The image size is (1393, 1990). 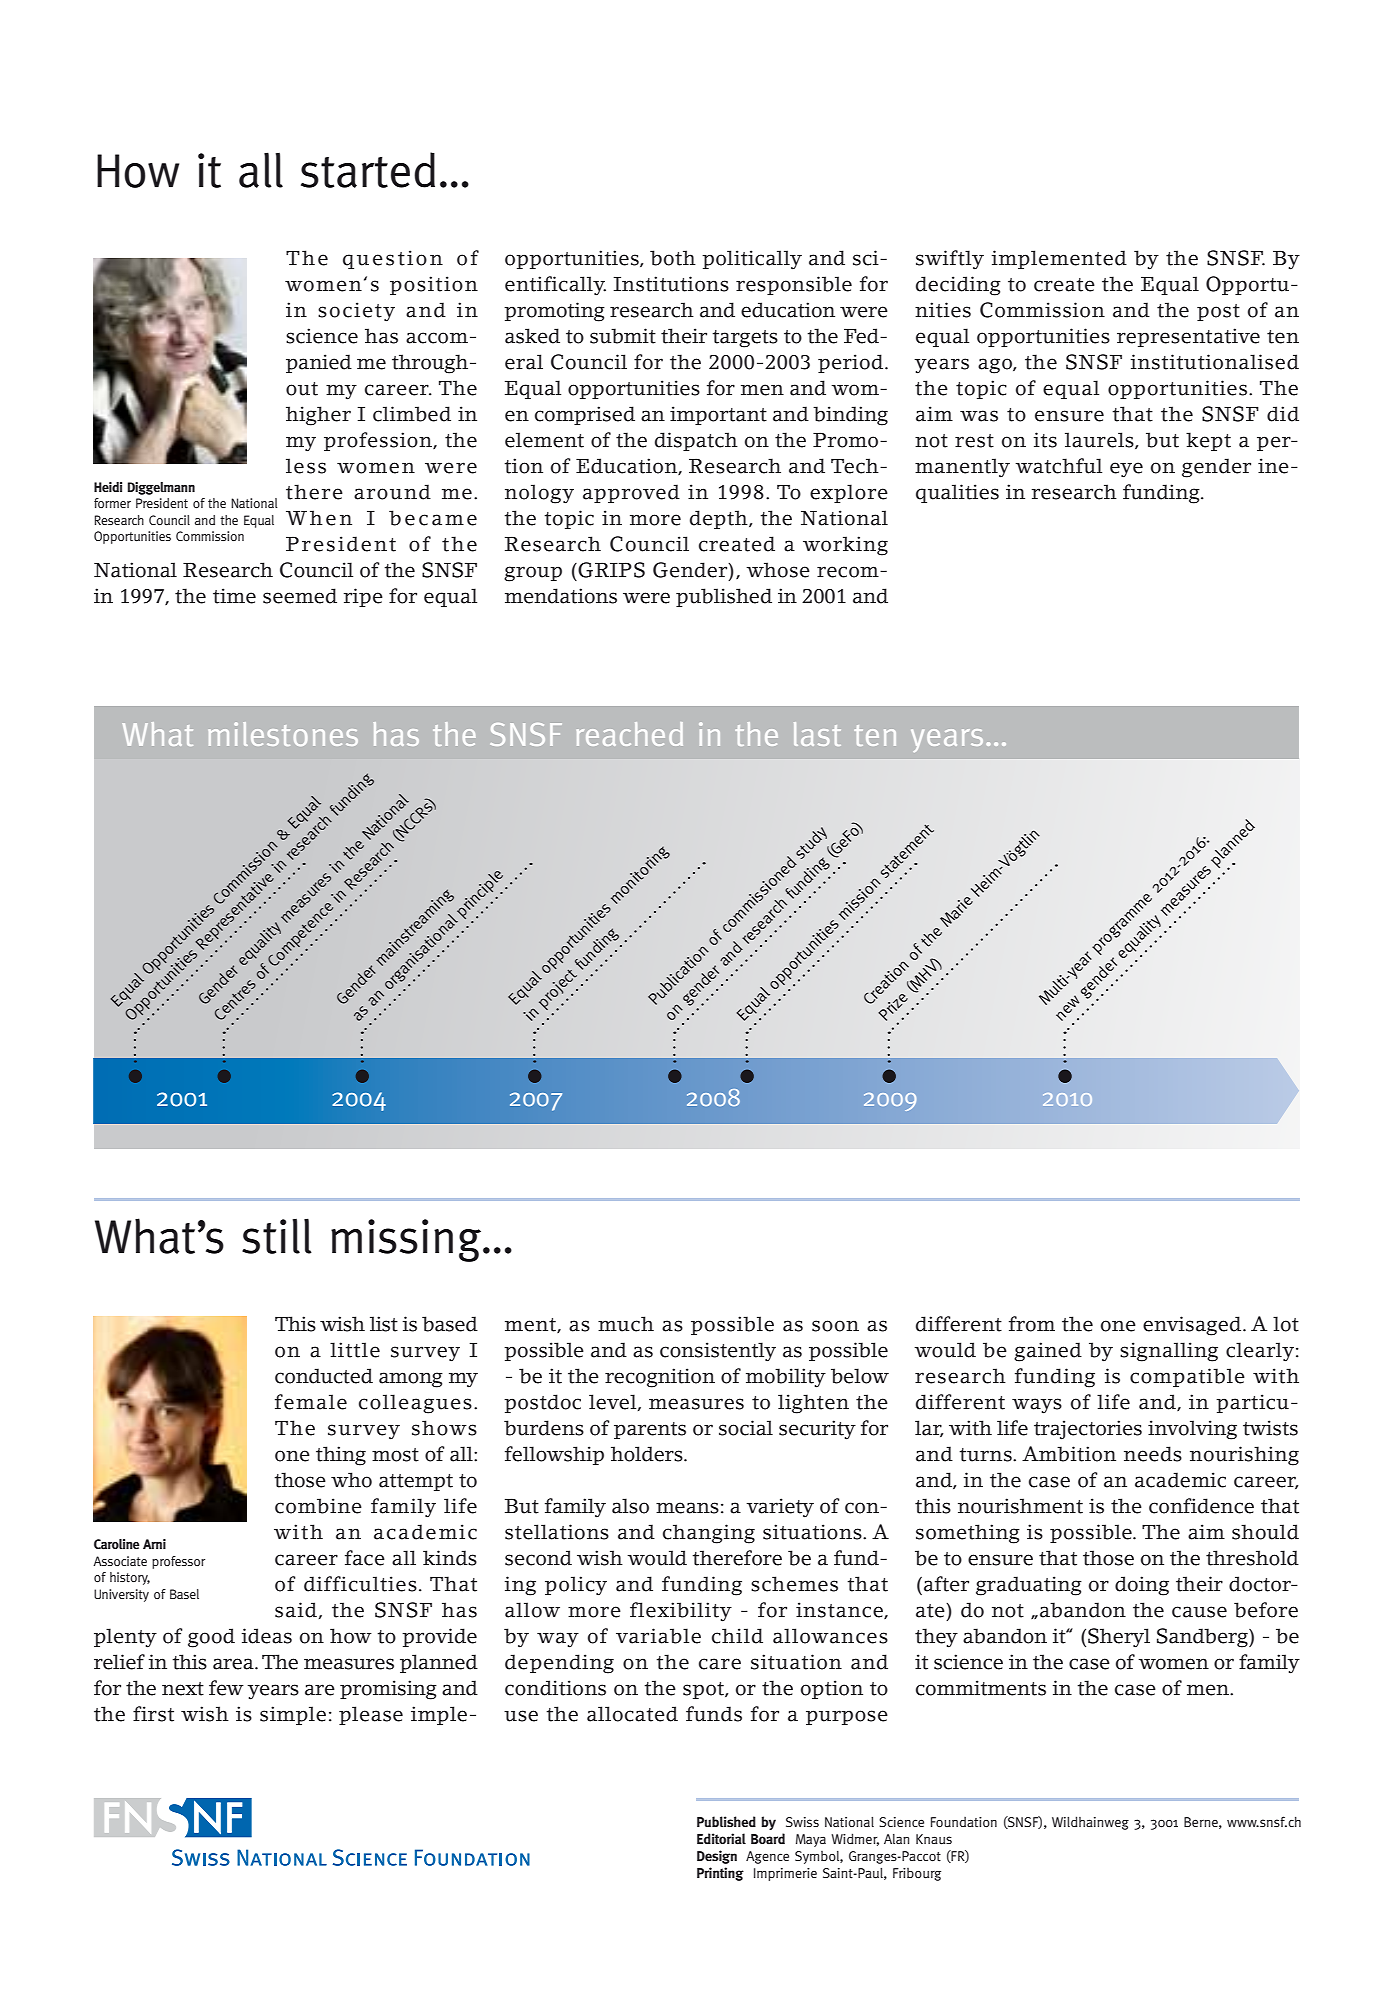 What do you see at coordinates (1193, 1326) in the page?
I see `envisaged` at bounding box center [1193, 1326].
